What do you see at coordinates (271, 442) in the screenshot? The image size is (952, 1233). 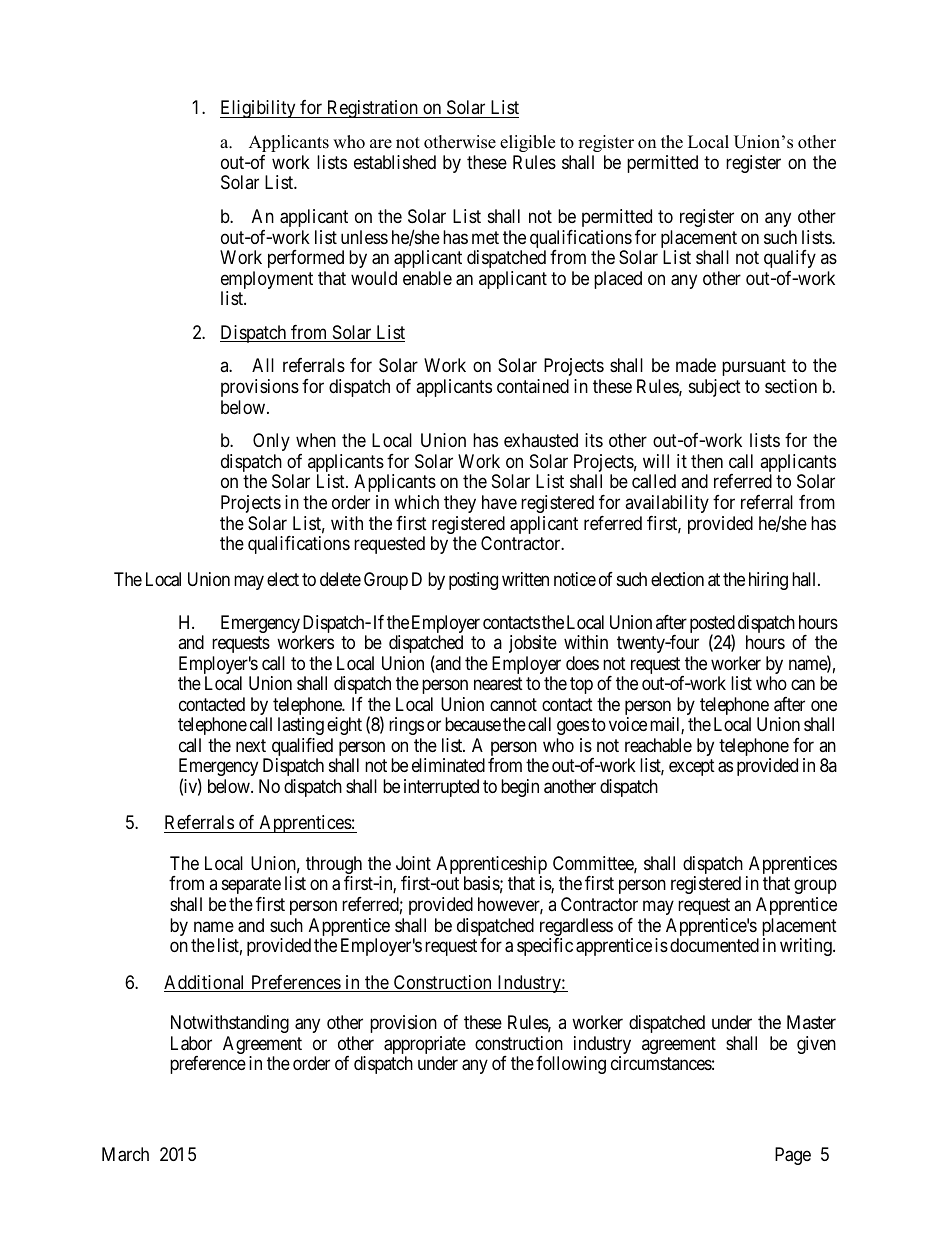 I see `Only` at bounding box center [271, 442].
